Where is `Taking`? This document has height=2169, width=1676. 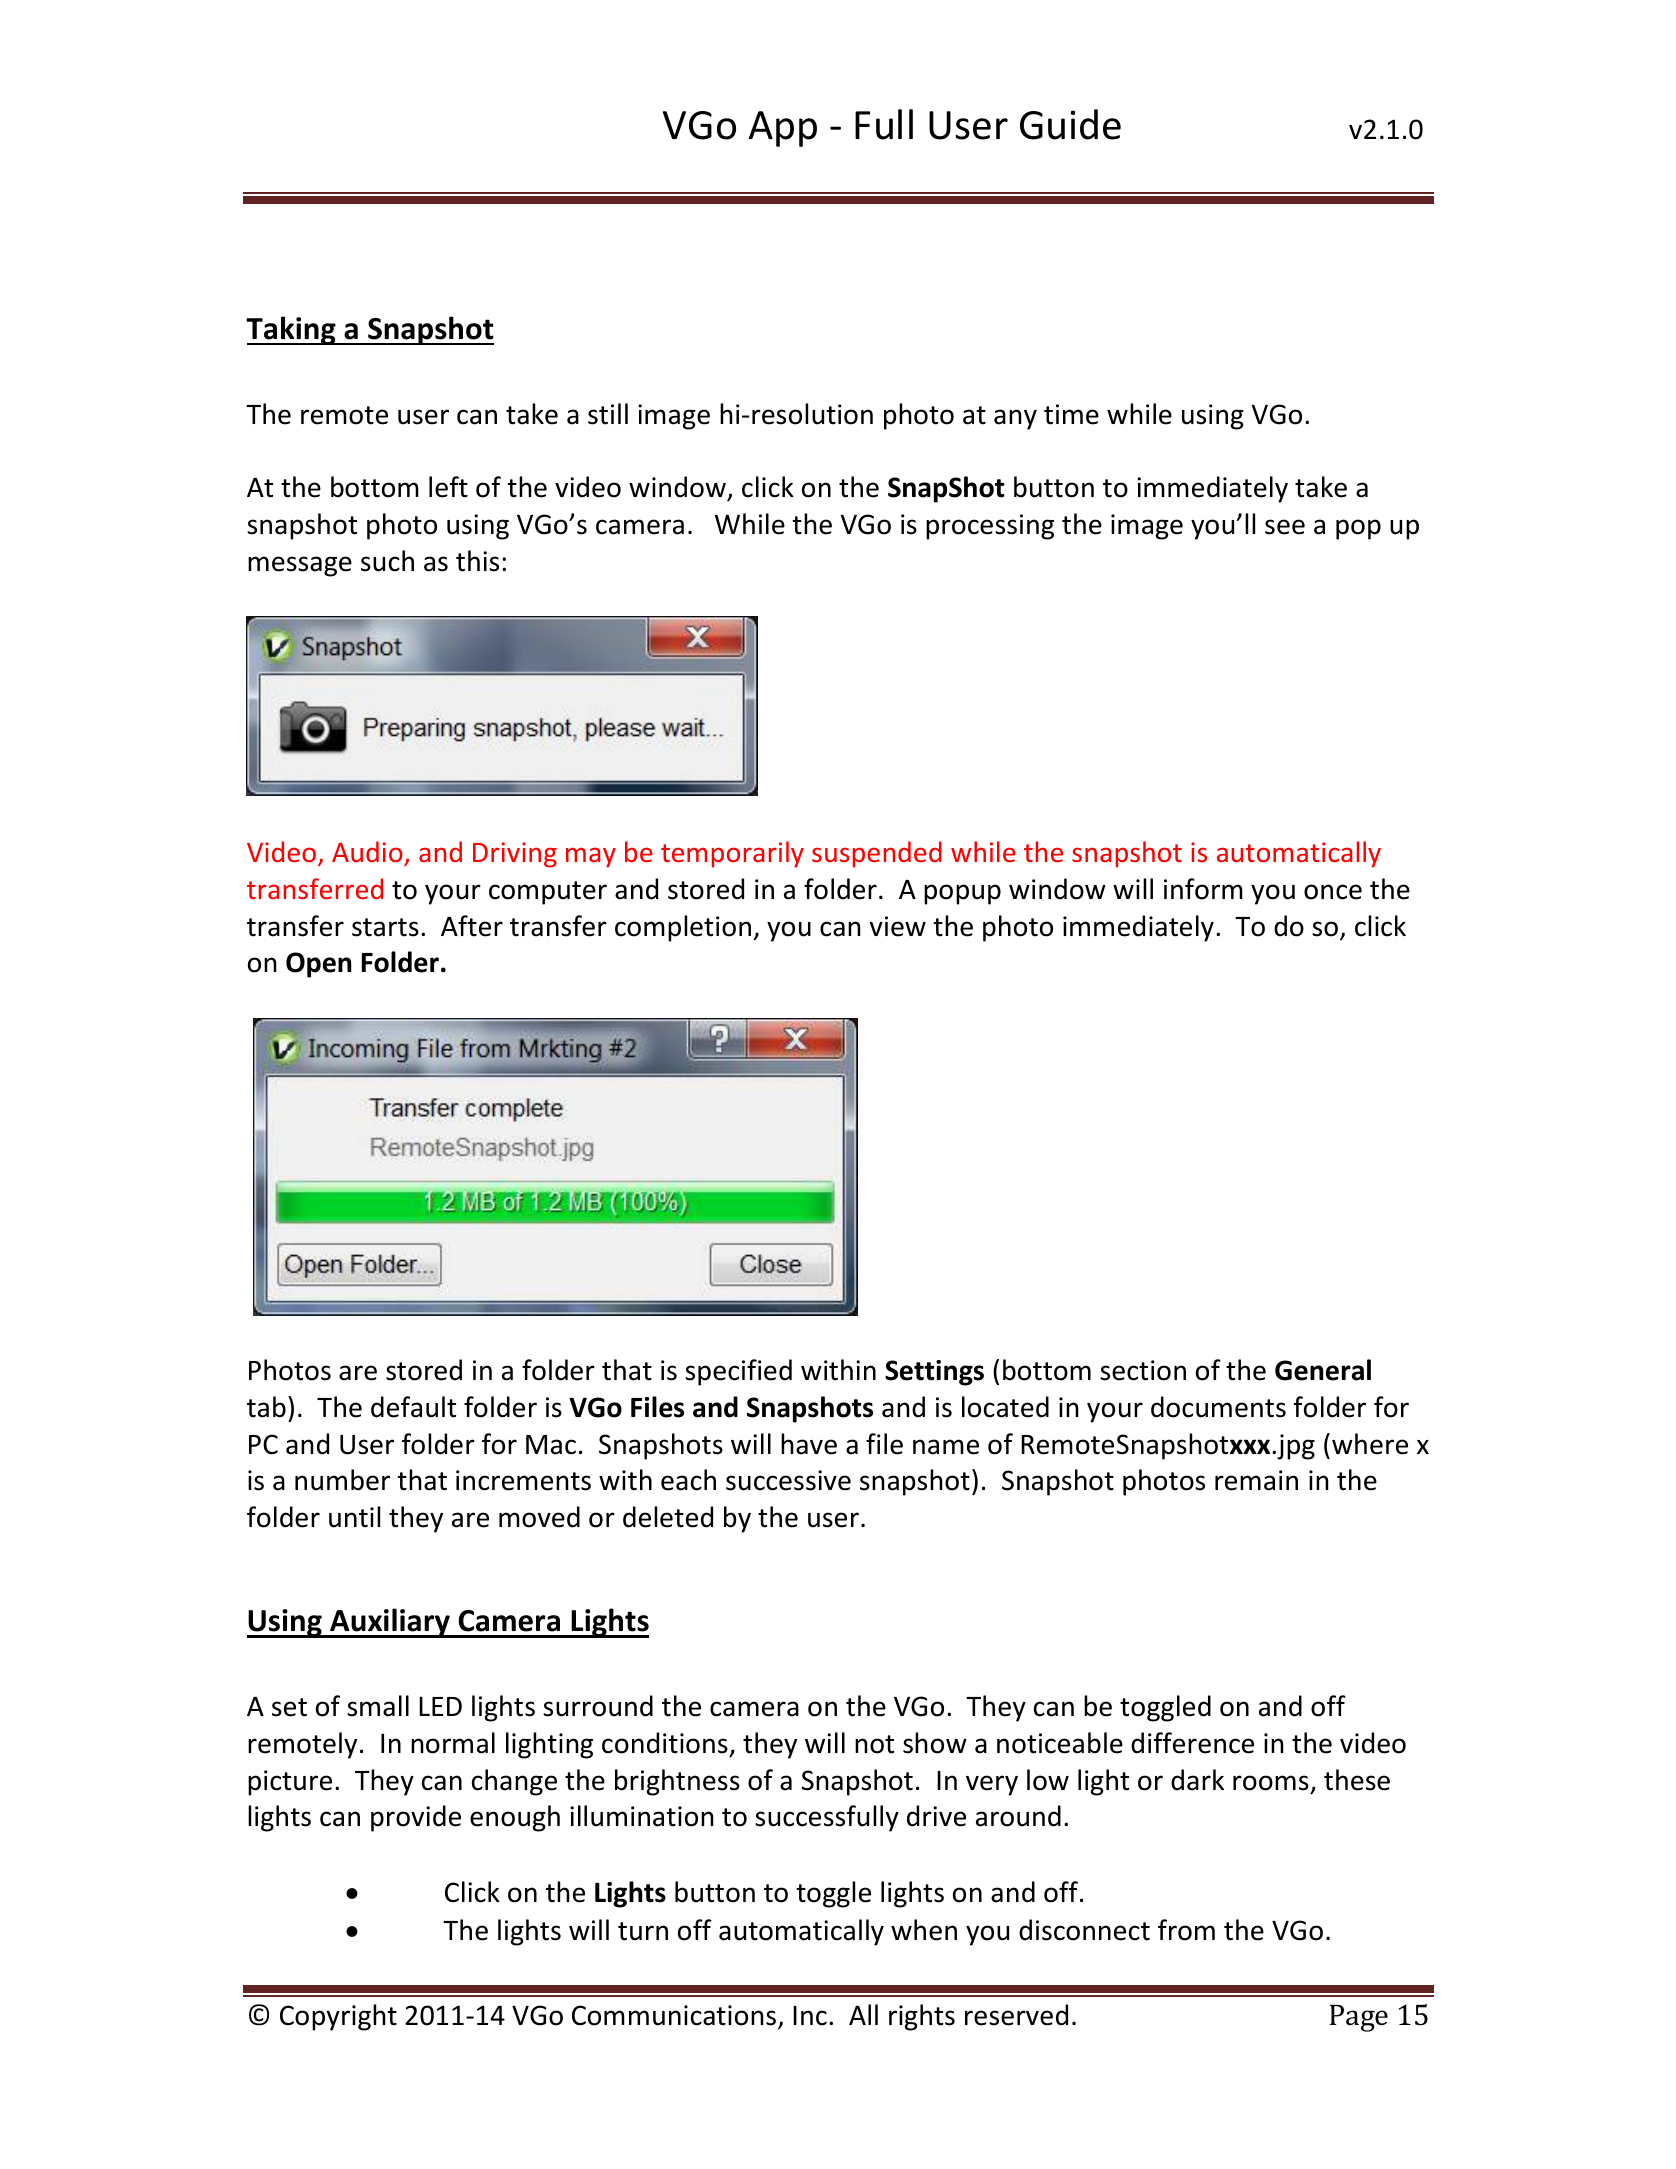
Taking is located at coordinates (292, 330).
